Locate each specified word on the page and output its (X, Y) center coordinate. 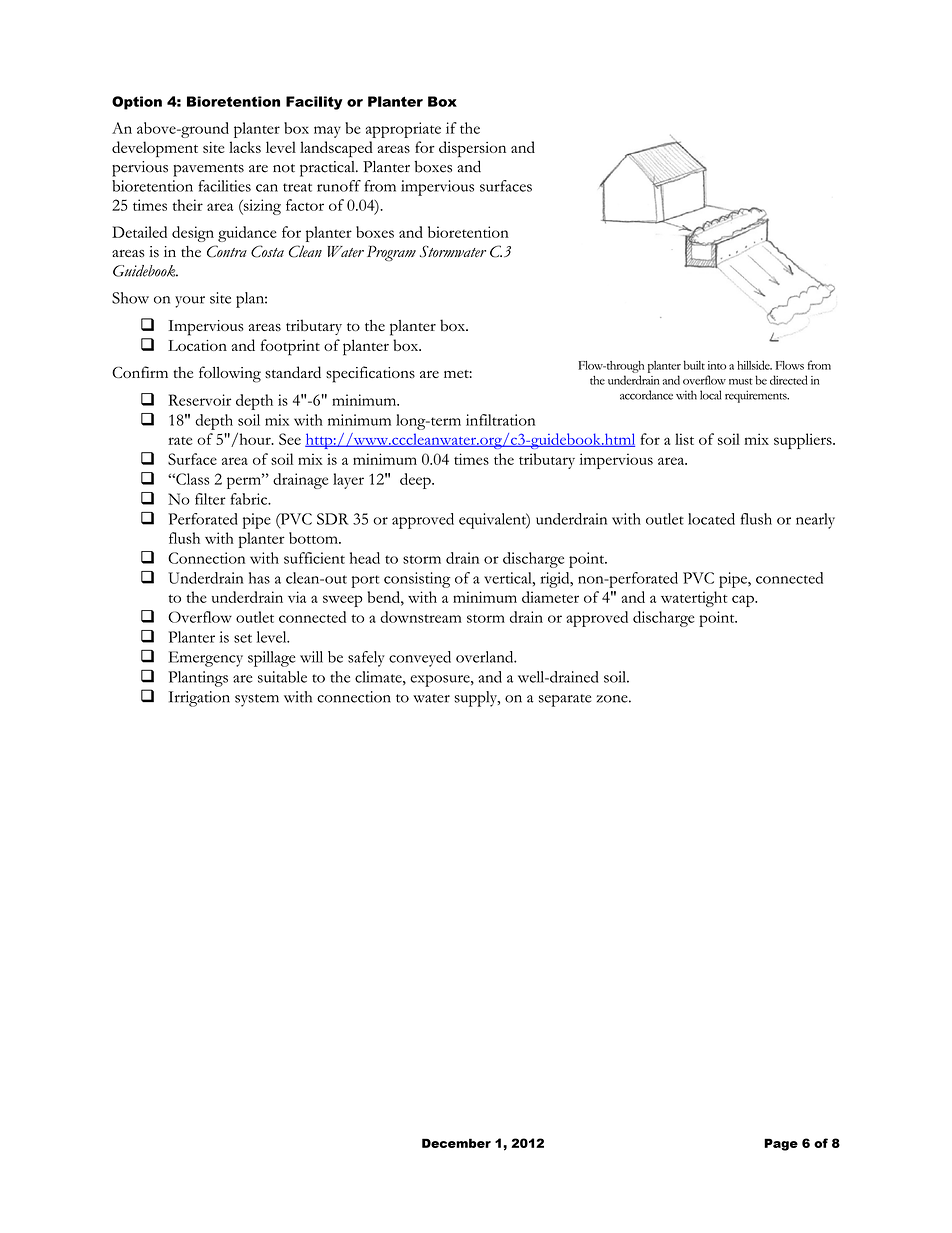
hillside (754, 365)
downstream (421, 617)
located (711, 519)
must (741, 381)
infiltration (500, 420)
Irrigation (199, 699)
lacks (245, 147)
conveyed (420, 659)
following (230, 374)
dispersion (472, 149)
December (456, 1143)
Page (781, 1144)
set (243, 638)
